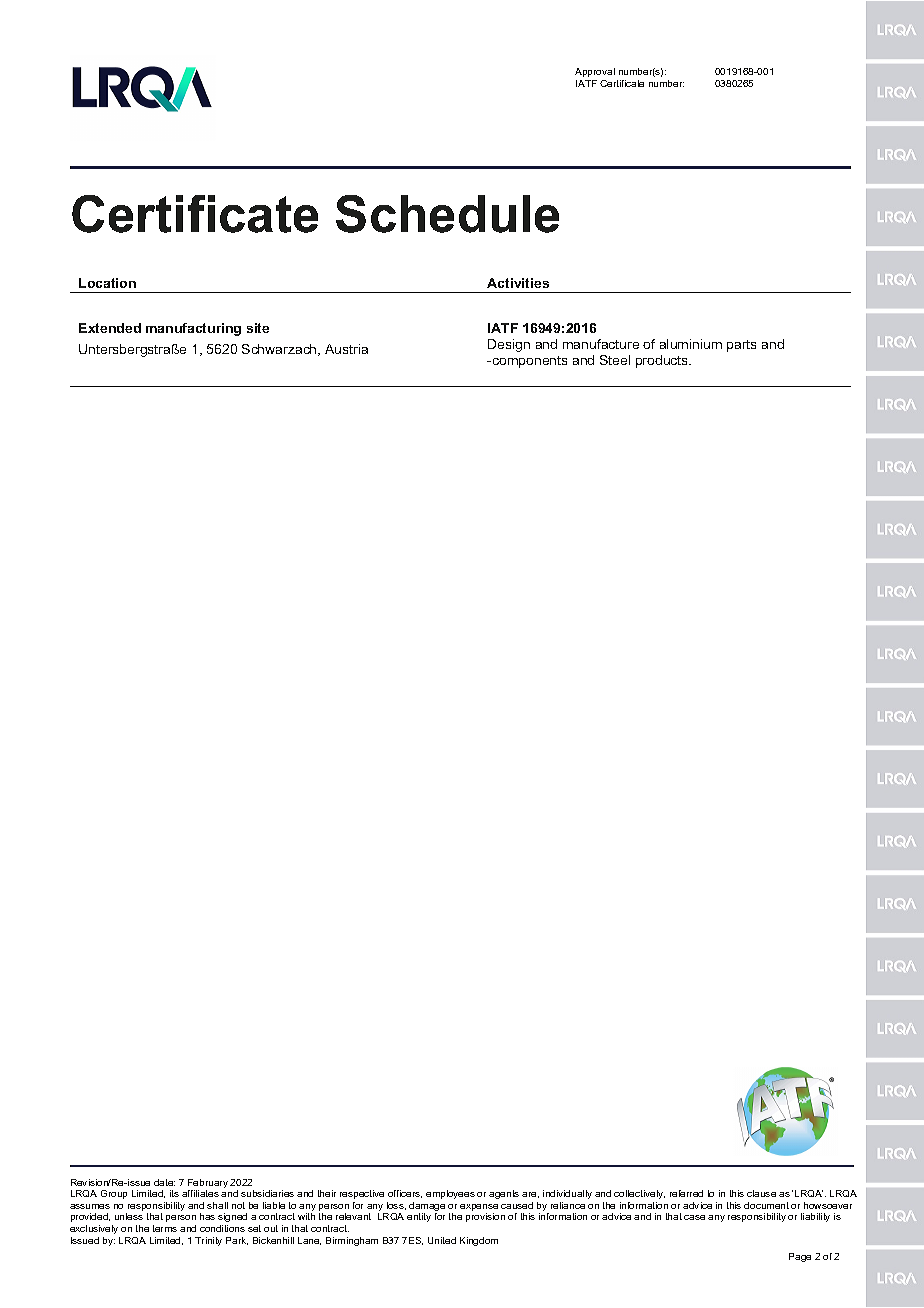 Image resolution: width=924 pixels, height=1308 pixels. I want to click on terms, so click(165, 1228).
